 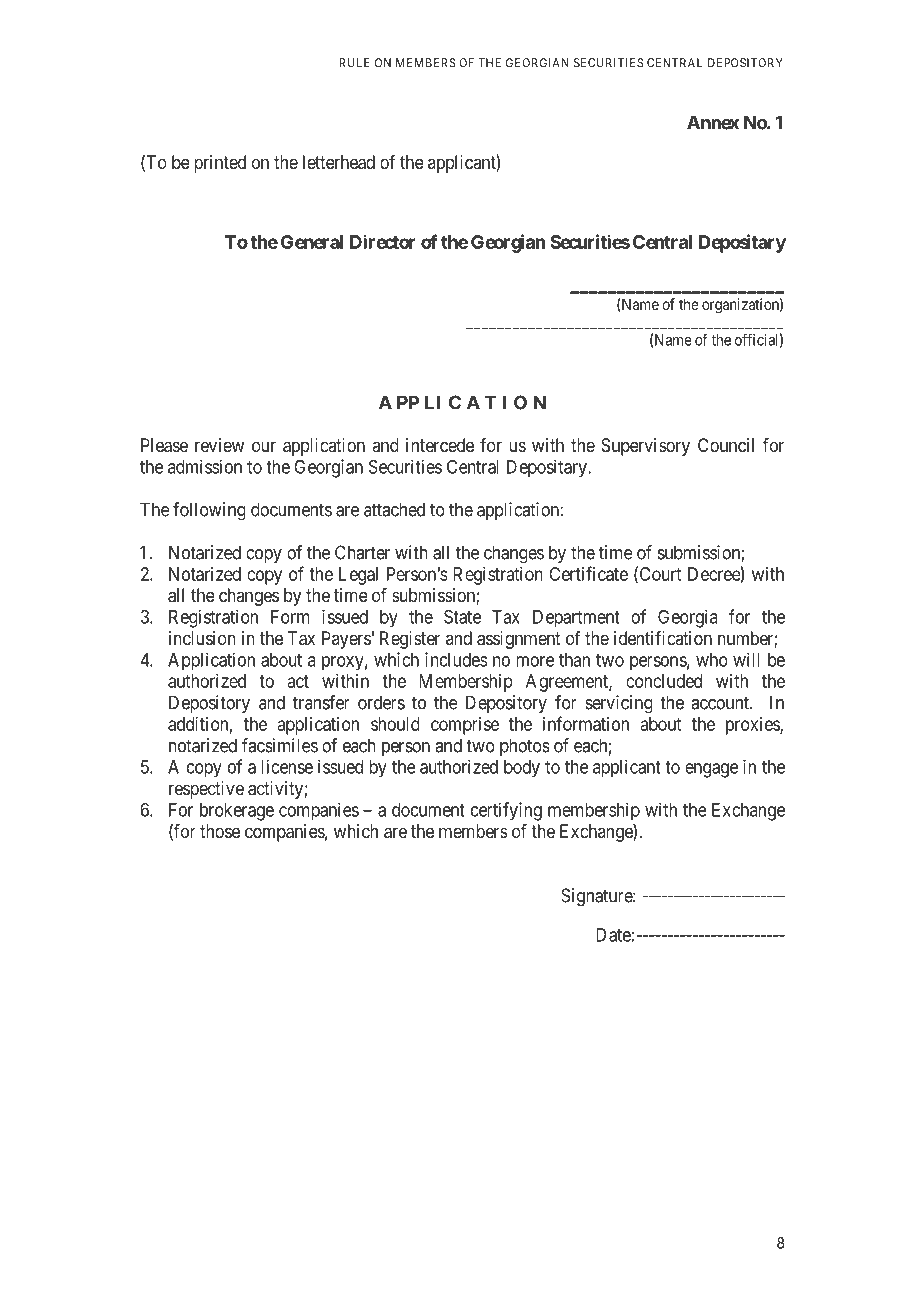 I want to click on Supervisory, so click(x=645, y=447).
